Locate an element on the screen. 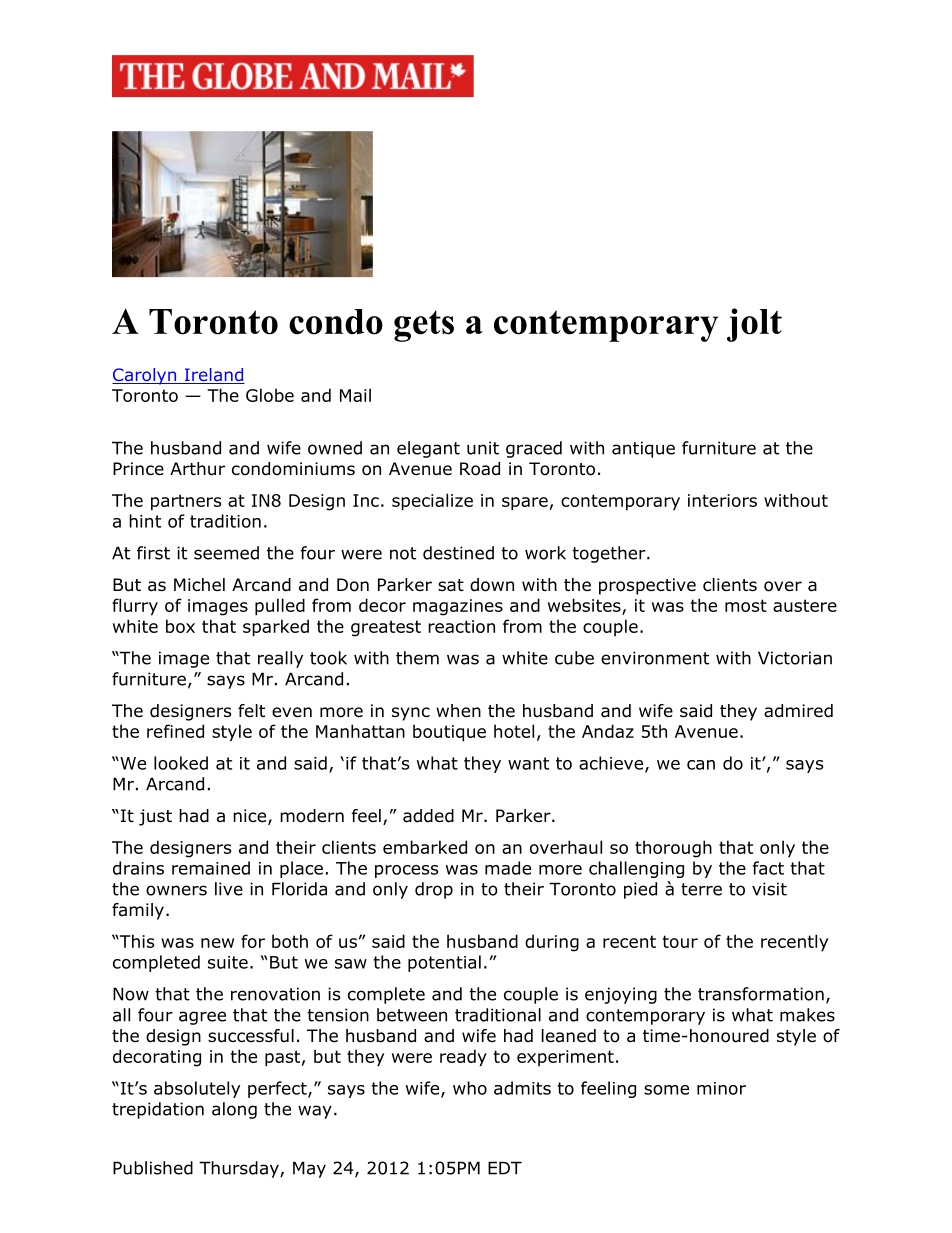 The width and height of the screenshot is (952, 1233). looked is located at coordinates (181, 763).
